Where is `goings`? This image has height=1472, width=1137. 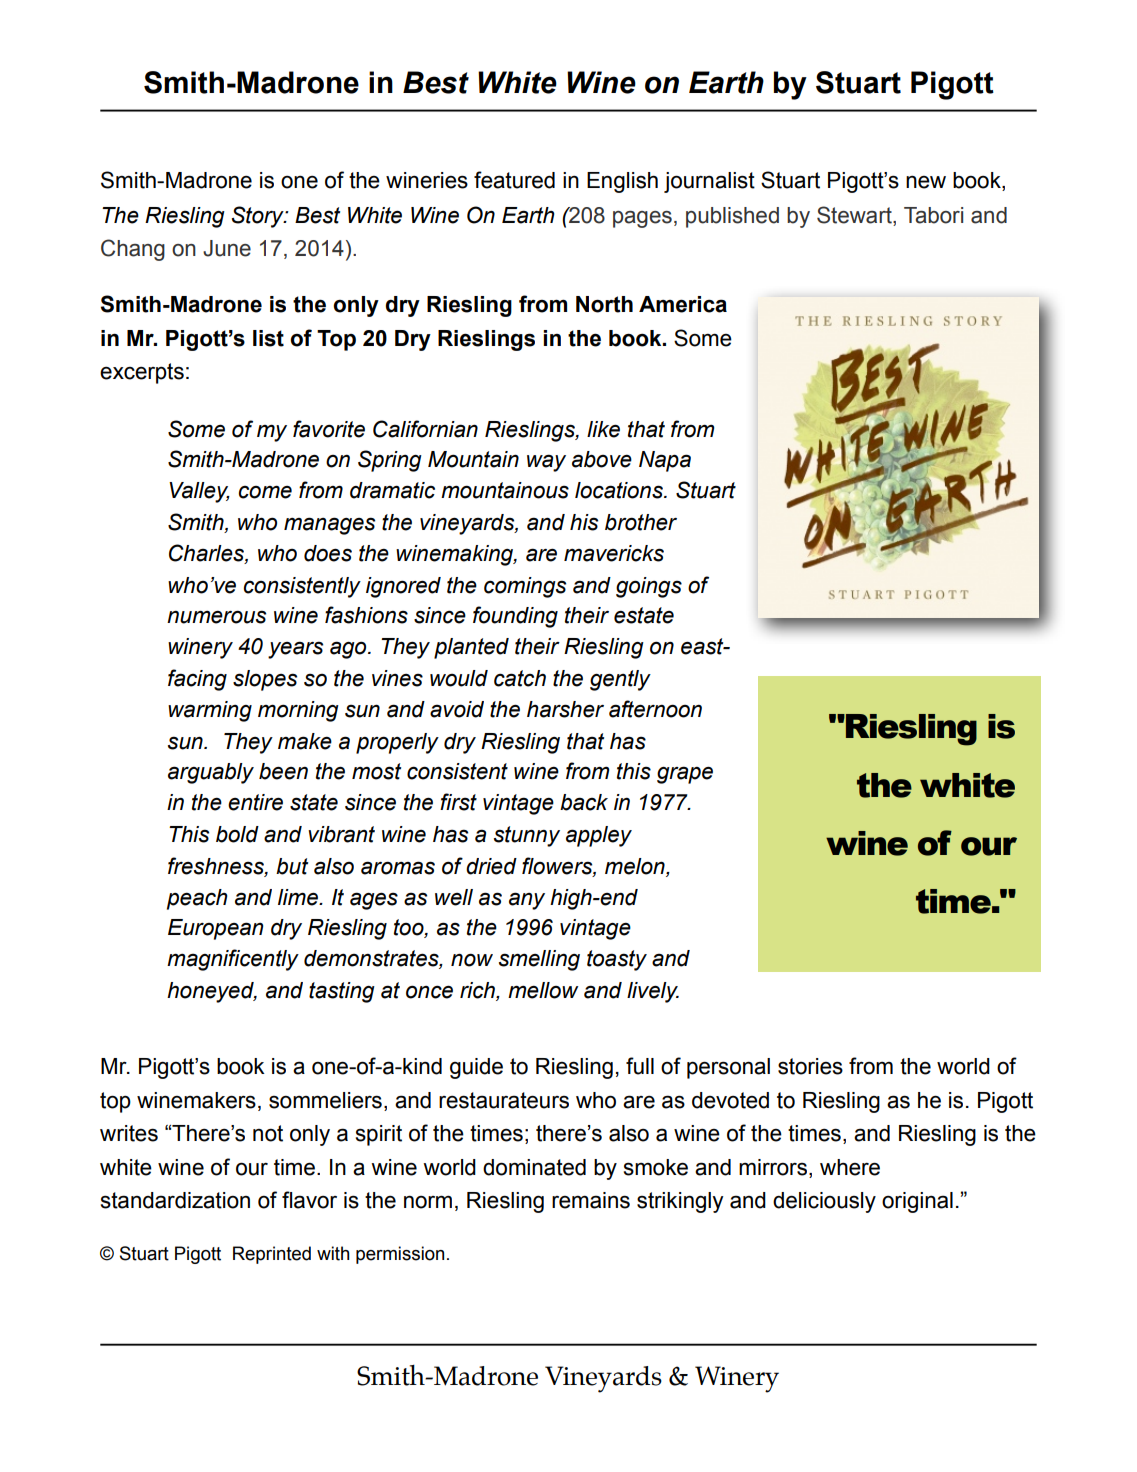 goings is located at coordinates (649, 587).
